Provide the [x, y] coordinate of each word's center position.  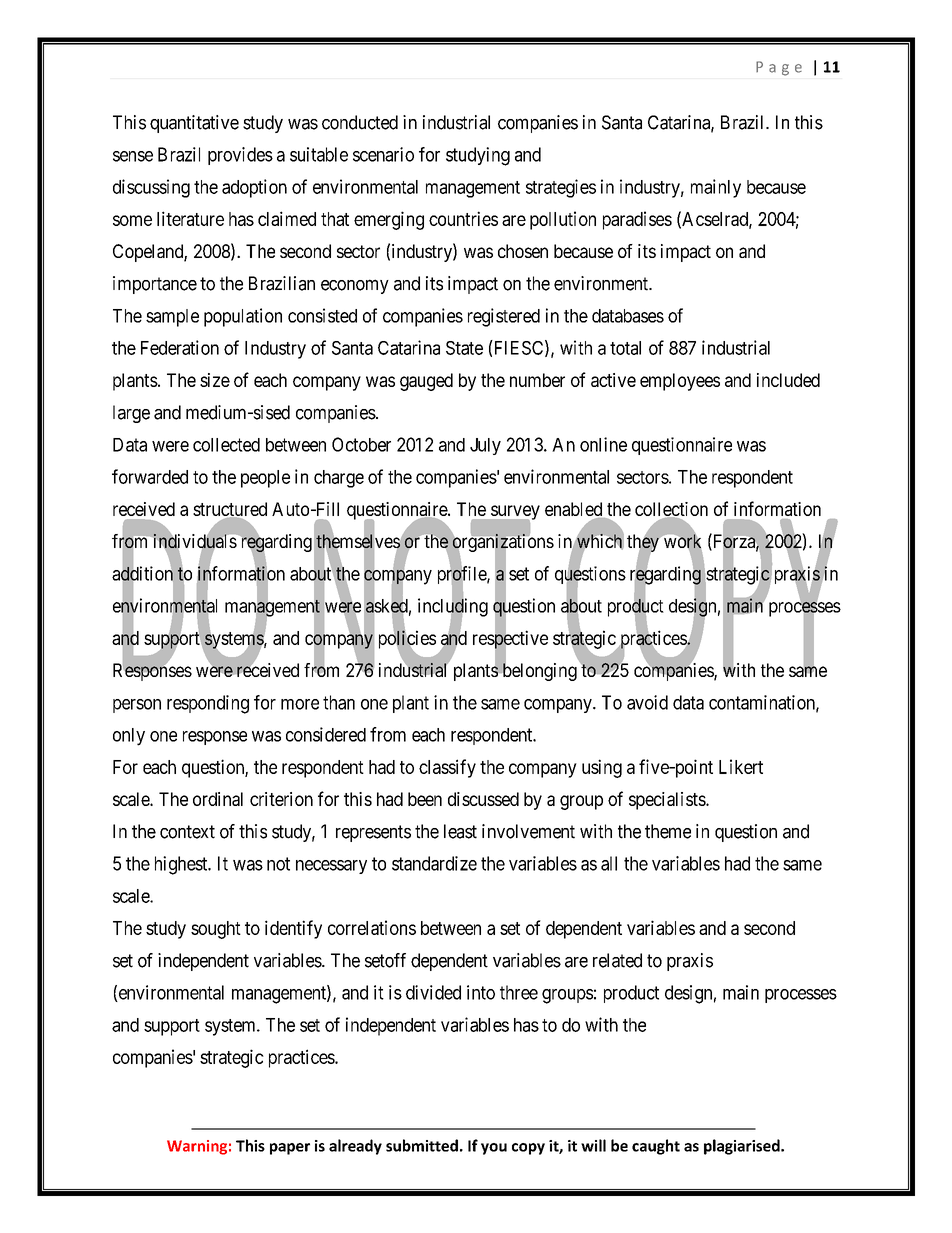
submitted [422, 1145]
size [215, 380]
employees [680, 382]
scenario [383, 154]
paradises [637, 220]
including [453, 608]
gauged [426, 382]
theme [668, 831]
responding [208, 704]
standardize [434, 863]
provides [240, 156]
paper [290, 1149]
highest [182, 865]
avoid [647, 702]
